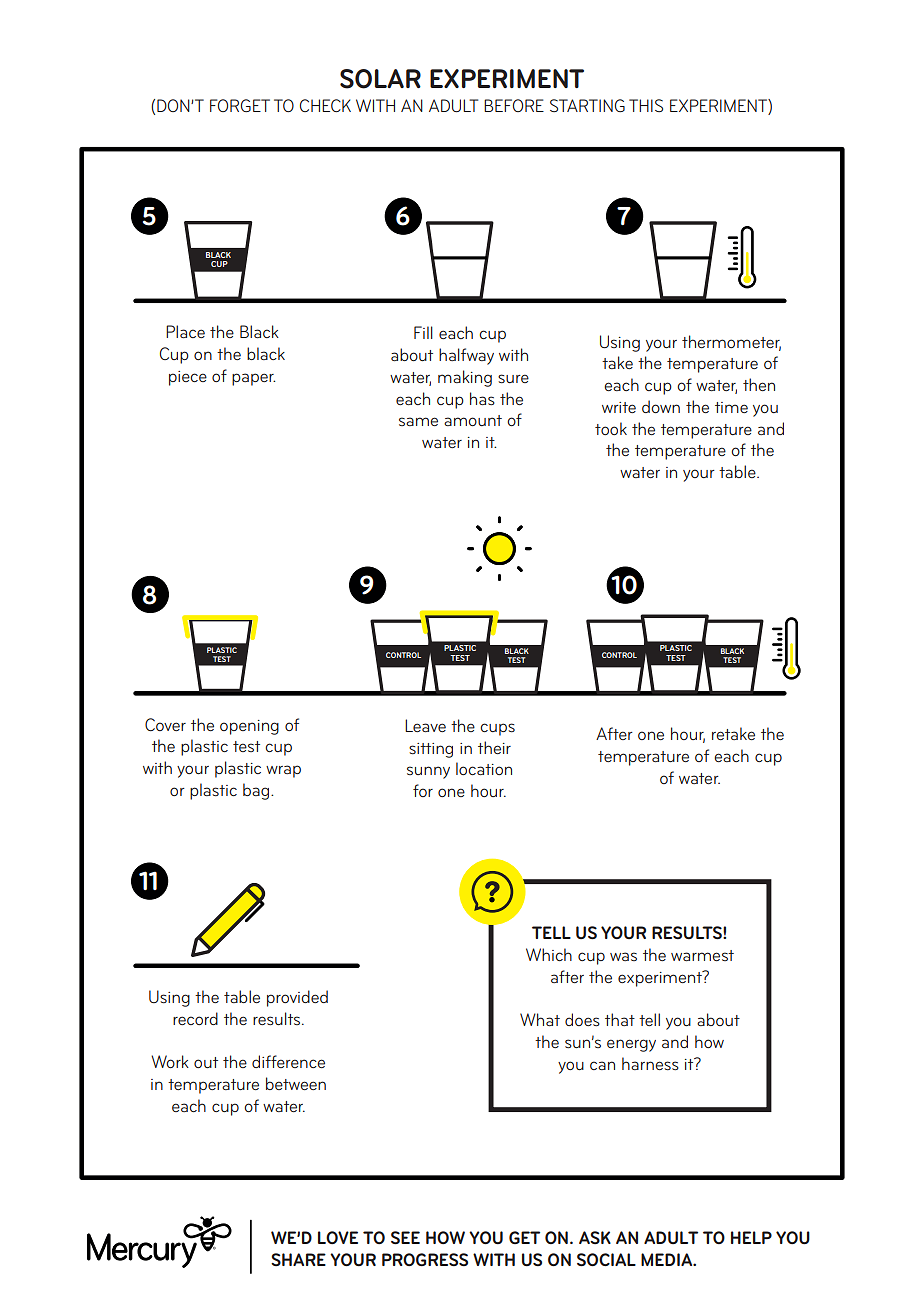  What do you see at coordinates (240, 105) in the screenshot?
I see `FORGET` at bounding box center [240, 105].
